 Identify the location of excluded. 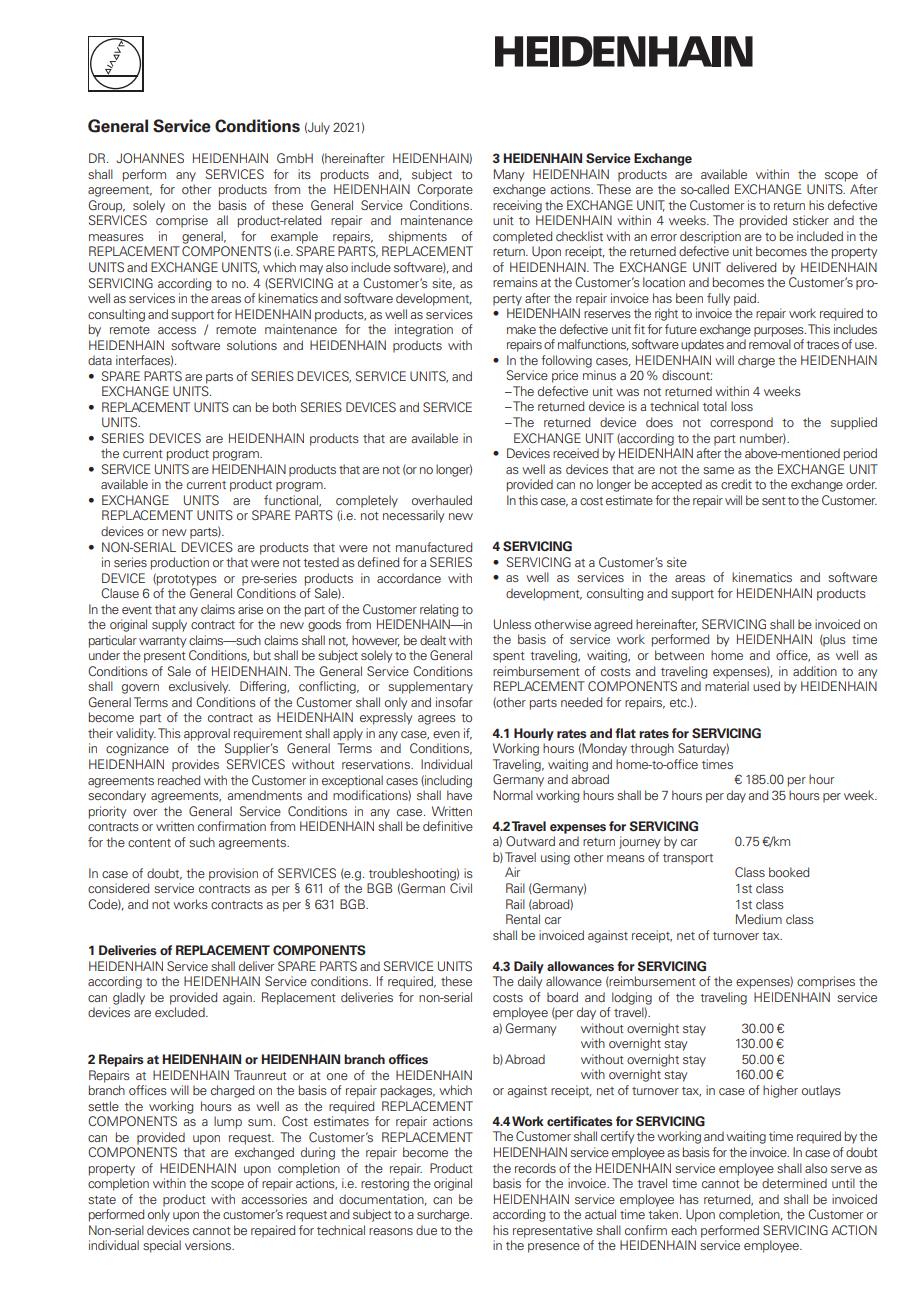
(181, 1012).
